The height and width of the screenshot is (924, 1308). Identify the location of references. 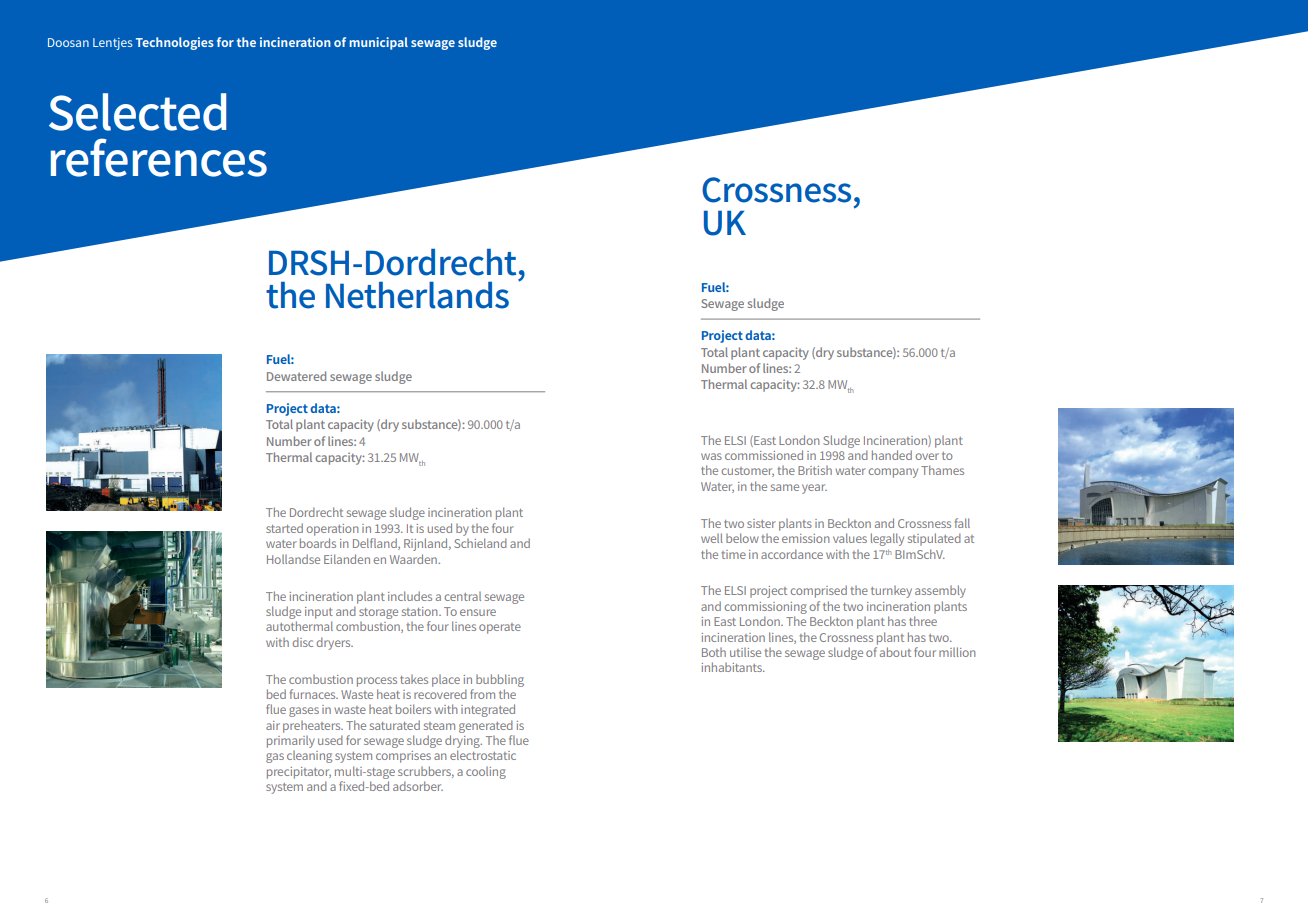
(159, 157).
